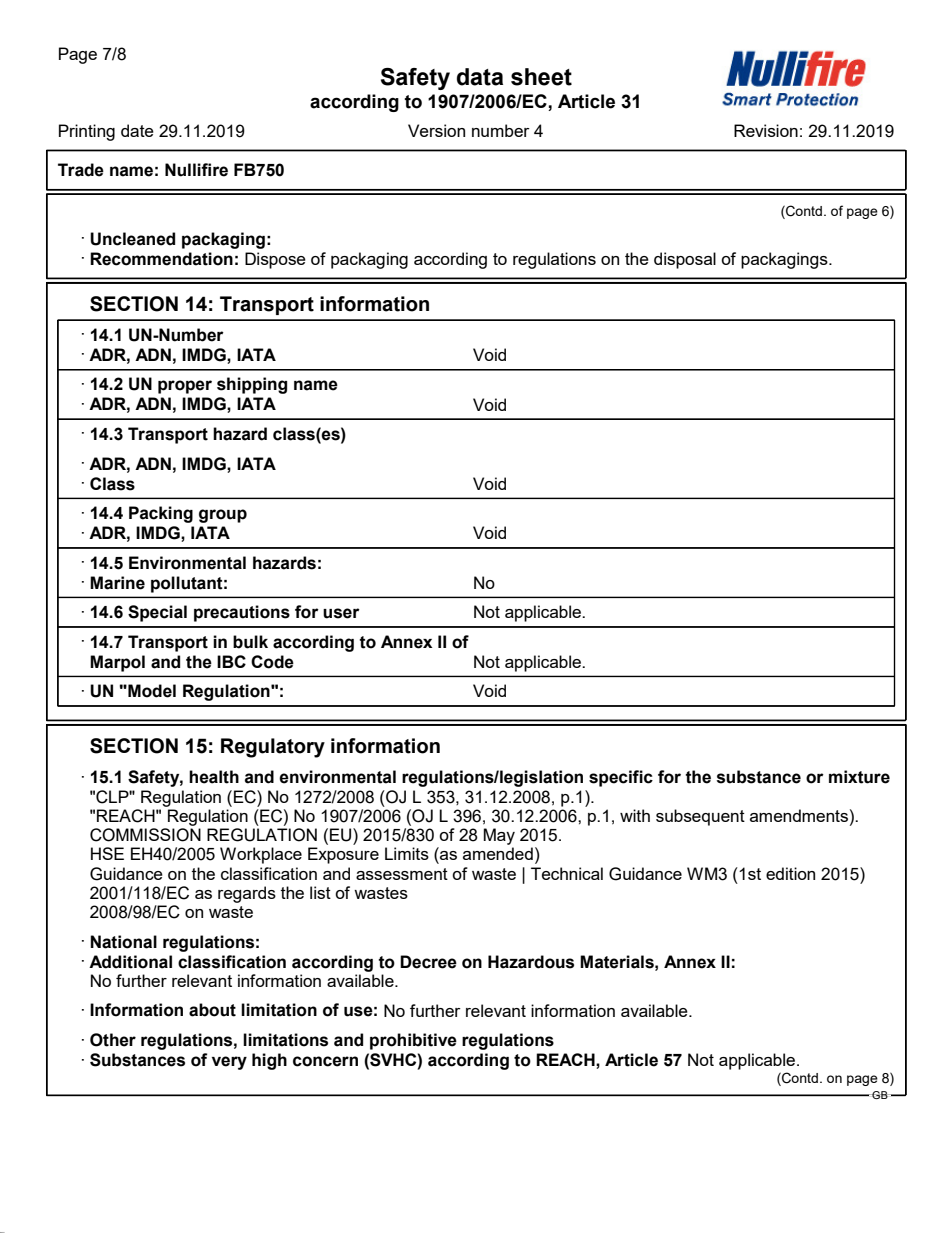  I want to click on user, so click(341, 613).
